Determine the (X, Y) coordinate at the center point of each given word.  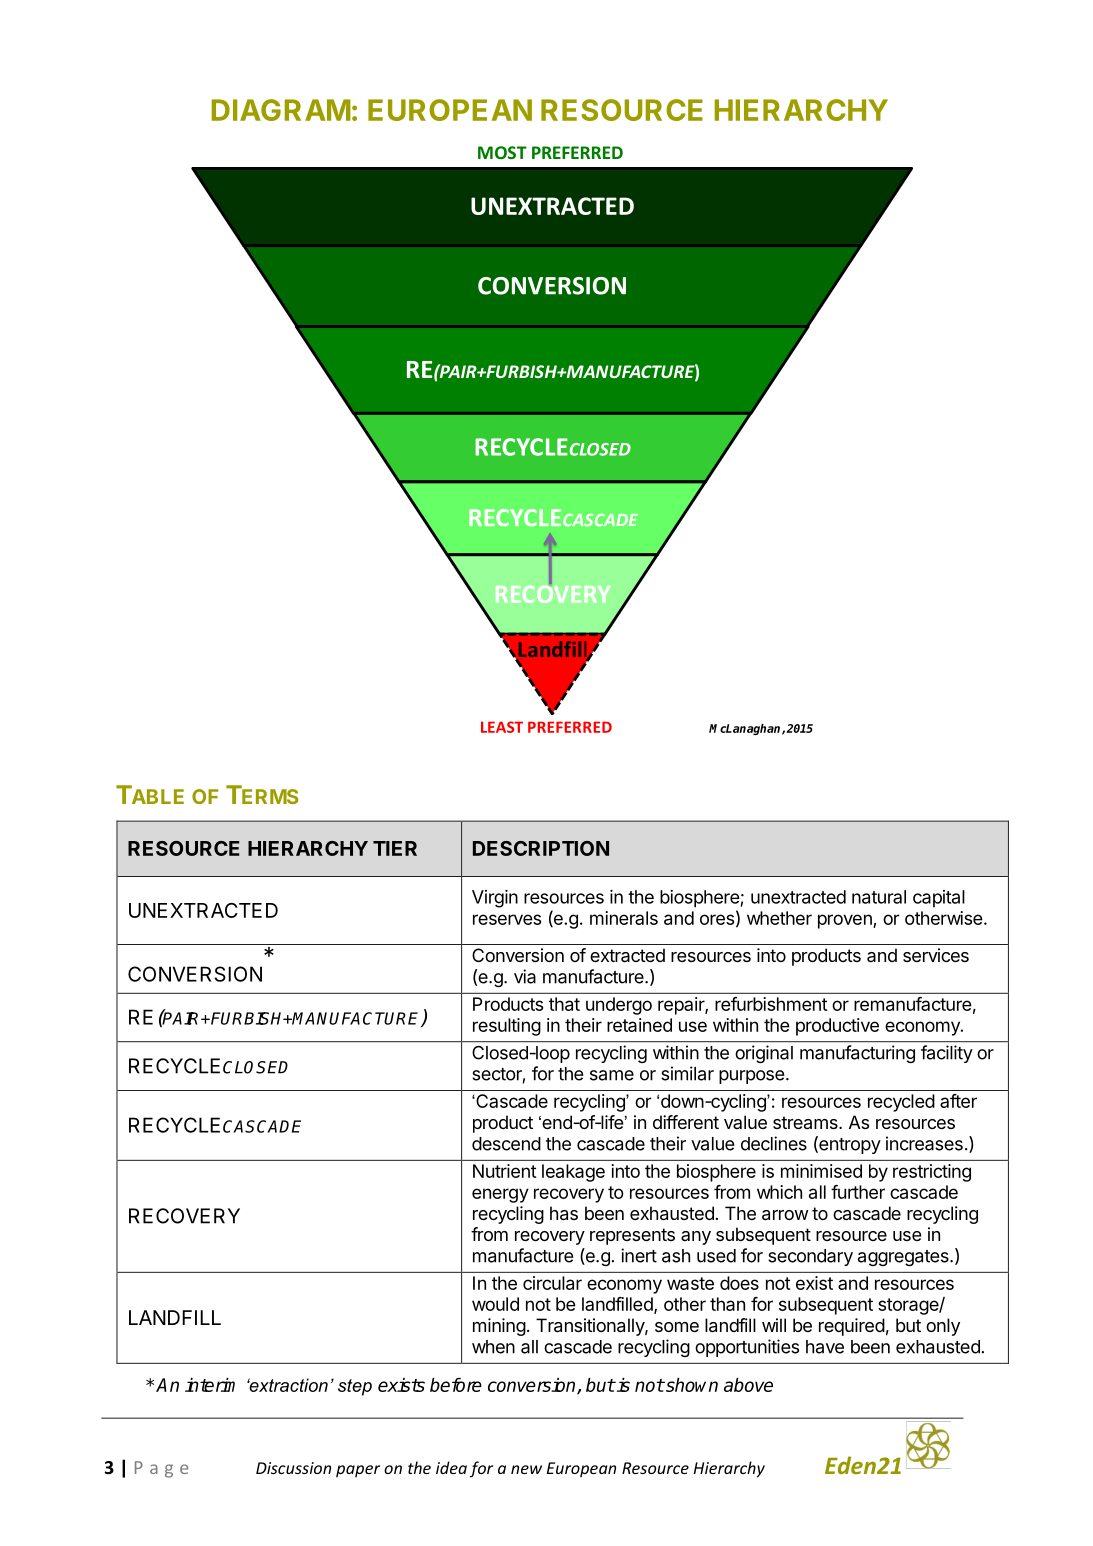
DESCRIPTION (541, 848)
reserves (507, 919)
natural (879, 897)
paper (358, 1471)
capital (939, 899)
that (564, 1004)
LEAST (502, 727)
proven (846, 921)
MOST (502, 152)
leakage (573, 1173)
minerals (624, 918)
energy (500, 1195)
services (936, 955)
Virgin (495, 899)
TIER (395, 848)
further (858, 1192)
